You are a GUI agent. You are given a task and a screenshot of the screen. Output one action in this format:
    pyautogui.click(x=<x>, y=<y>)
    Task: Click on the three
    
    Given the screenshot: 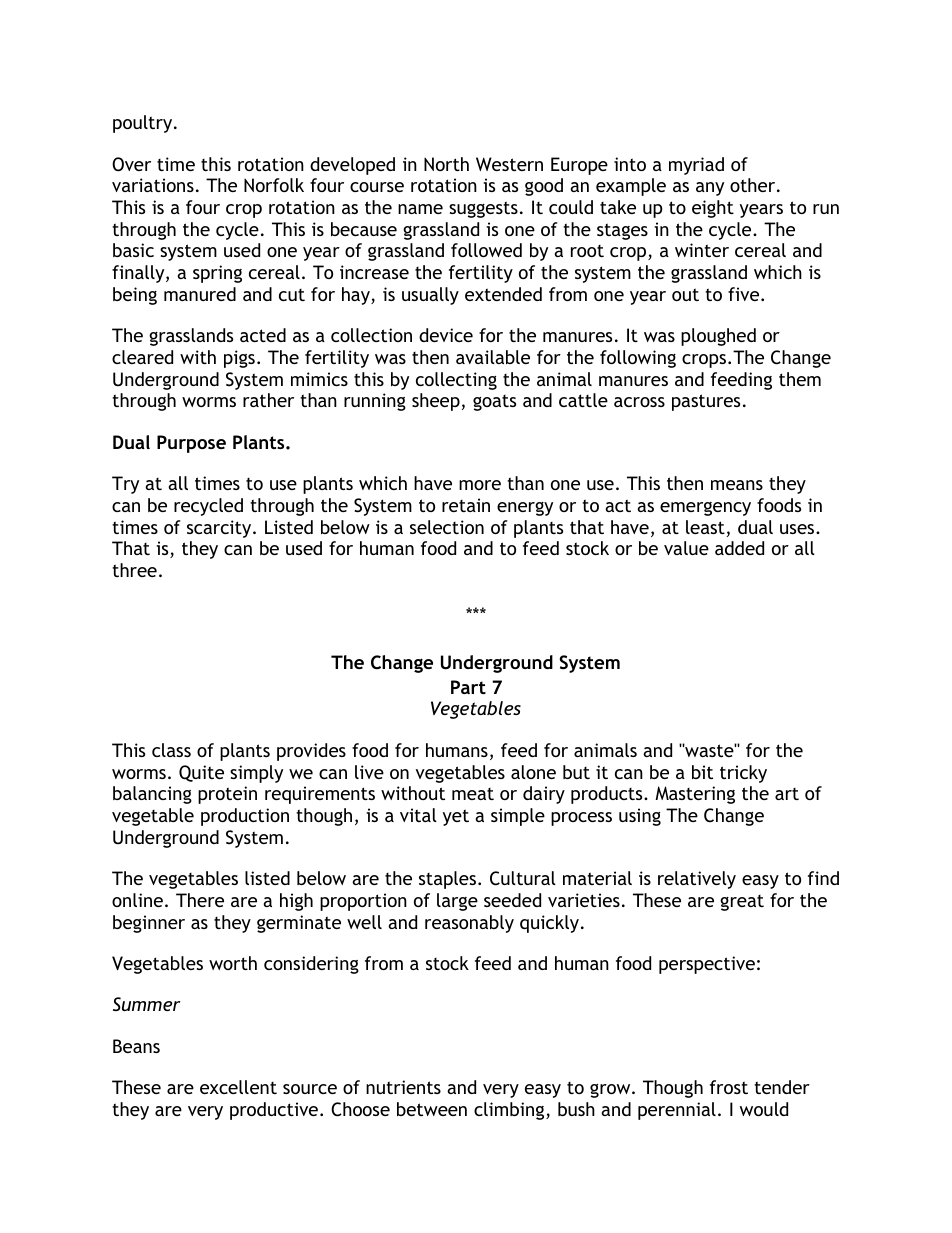 What is the action you would take?
    pyautogui.click(x=134, y=570)
